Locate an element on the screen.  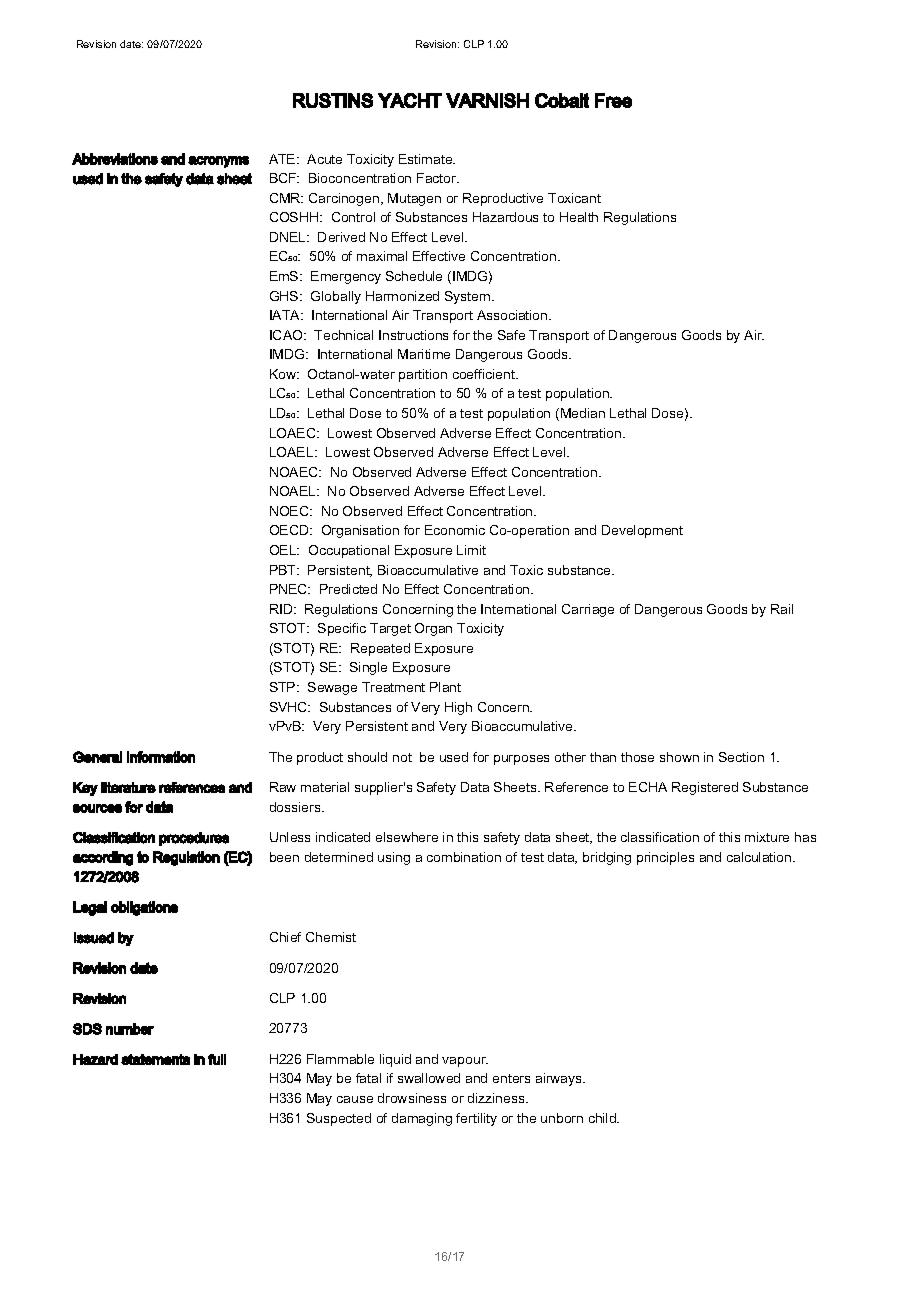
acronyms is located at coordinates (218, 162).
